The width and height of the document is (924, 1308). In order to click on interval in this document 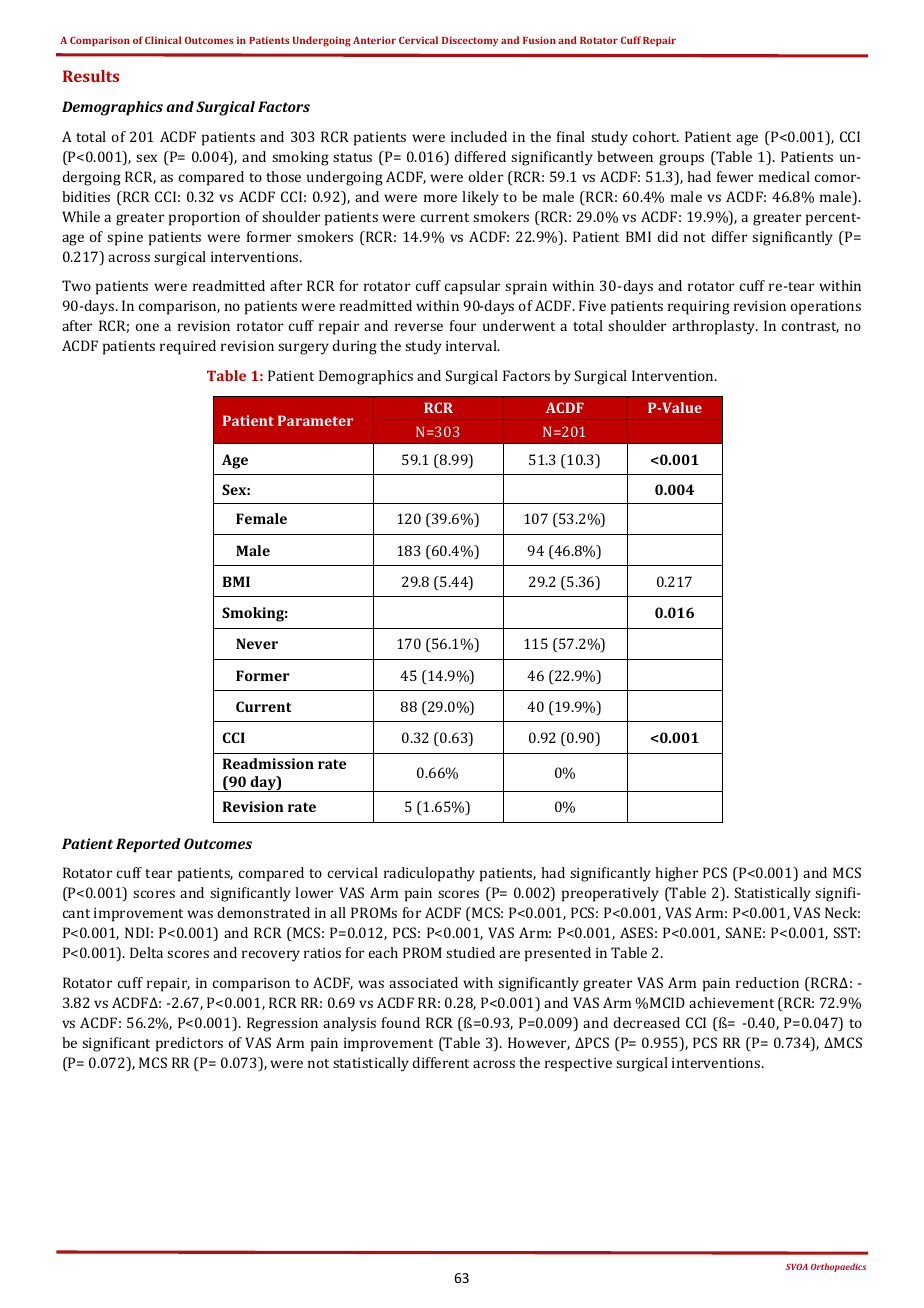, I will do `click(472, 345)`.
